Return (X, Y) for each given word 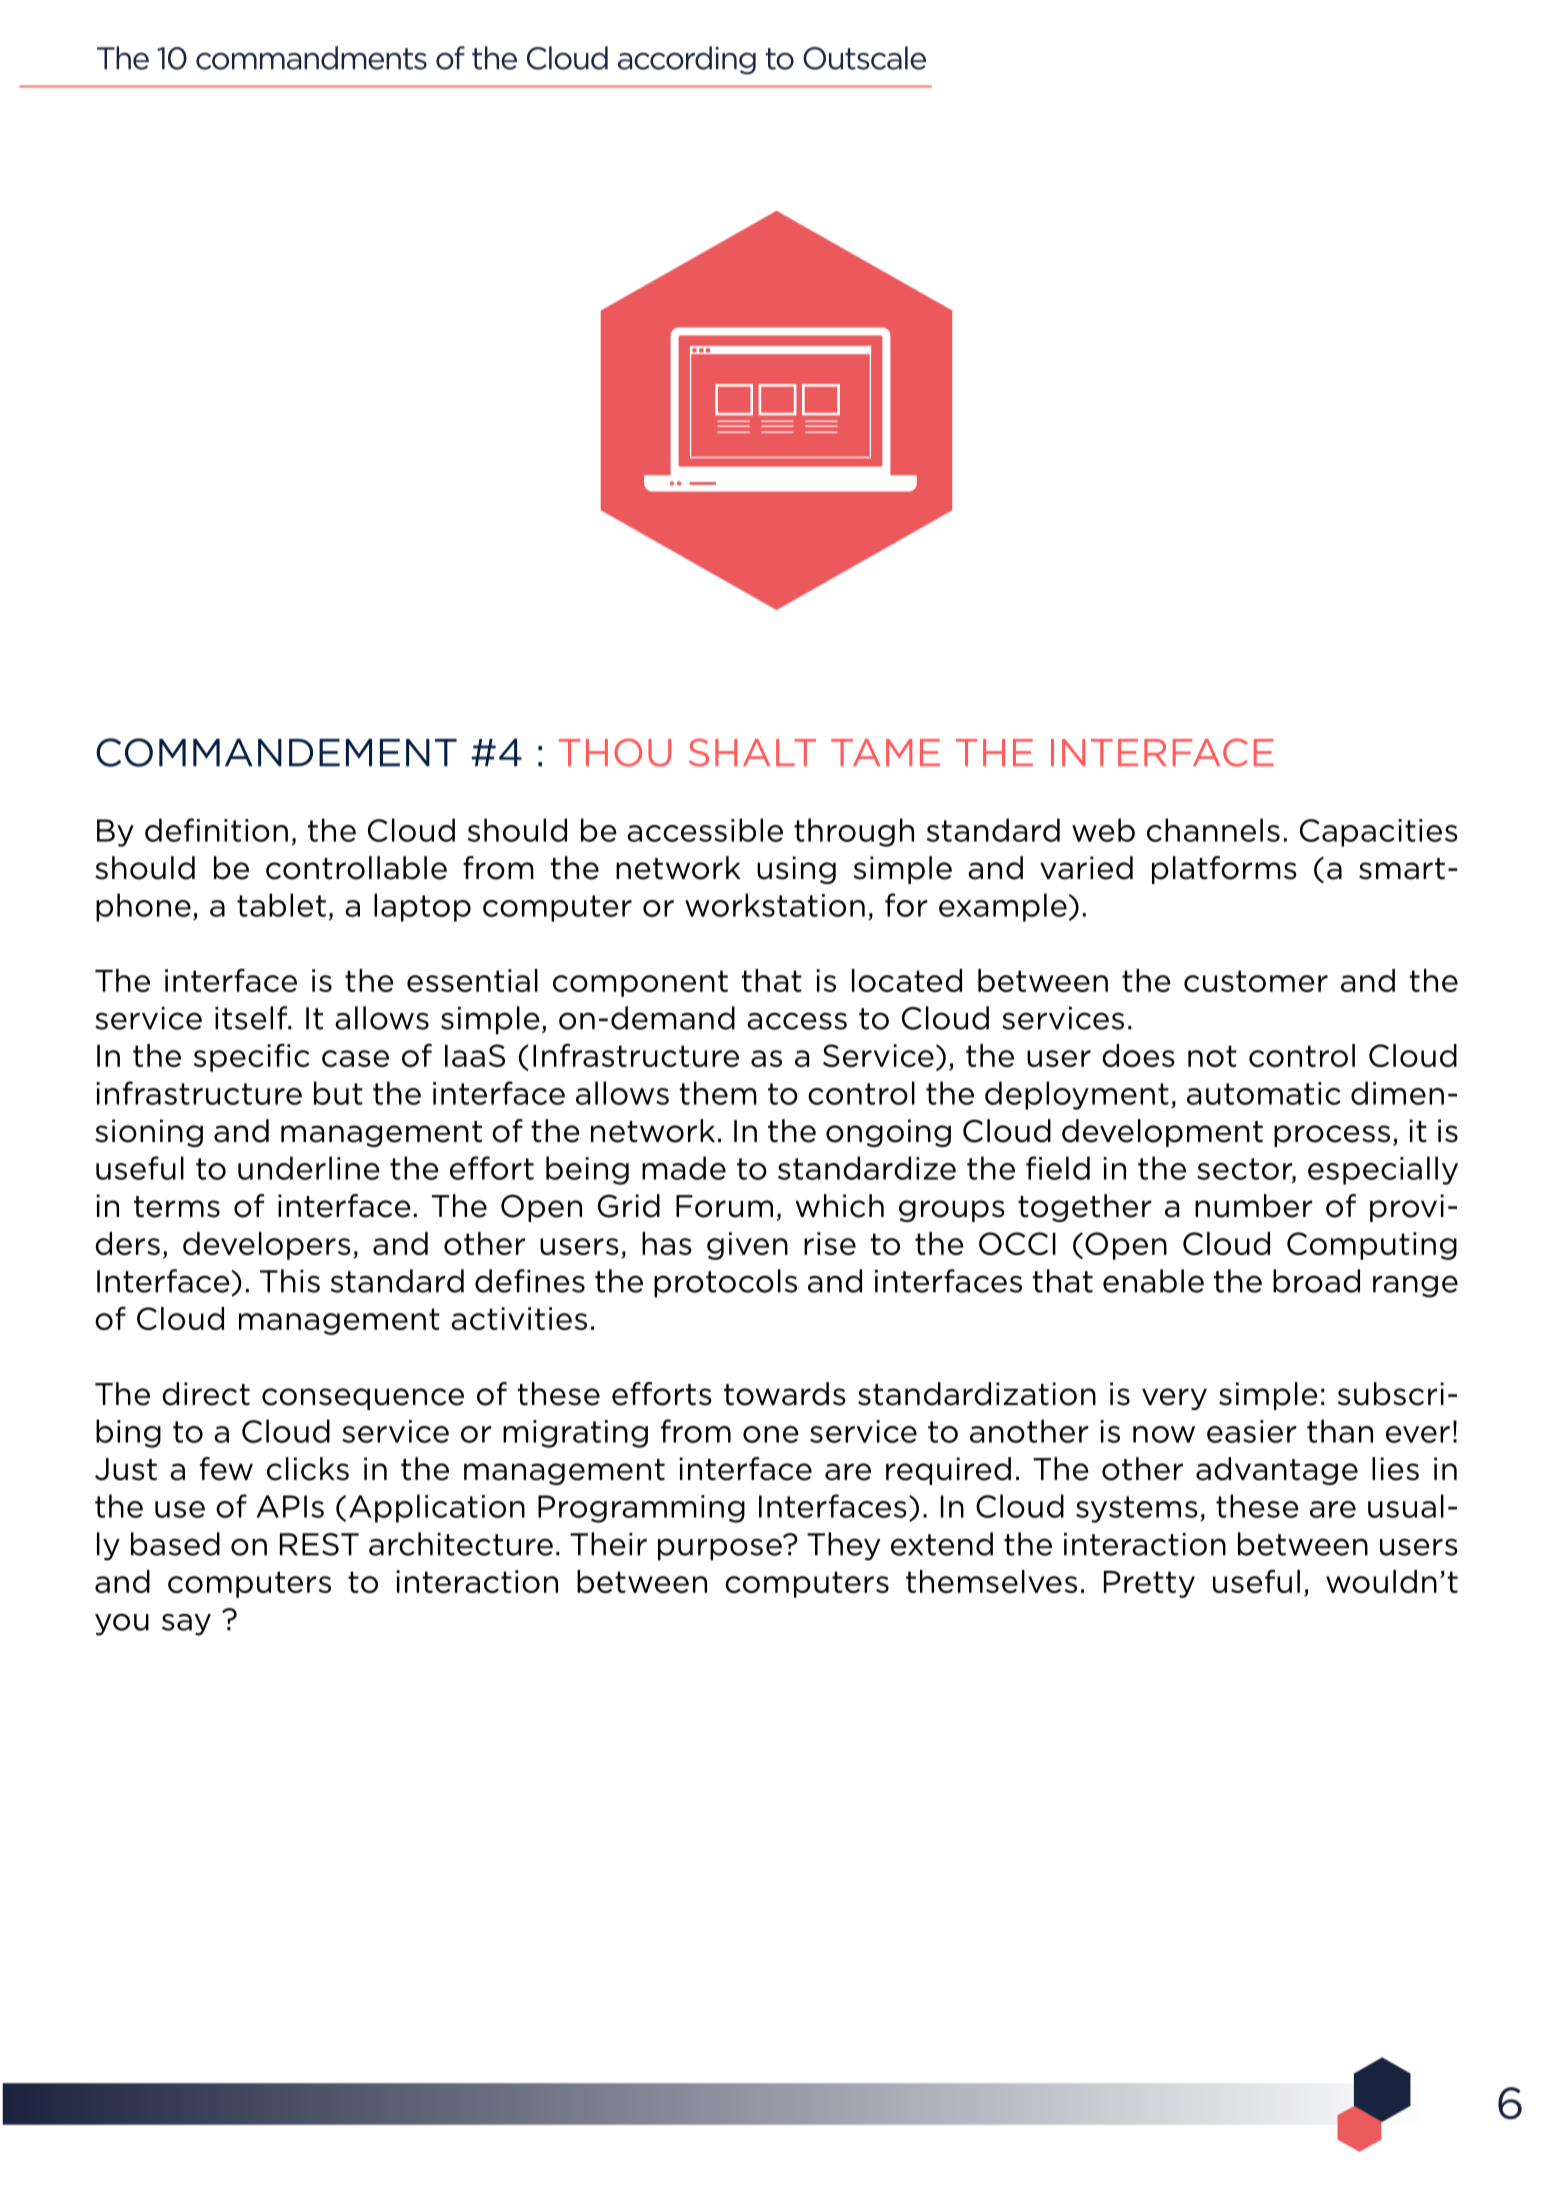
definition (216, 830)
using (796, 870)
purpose (721, 1548)
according (687, 60)
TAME (885, 752)
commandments (311, 58)
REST (319, 1544)
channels (1213, 830)
